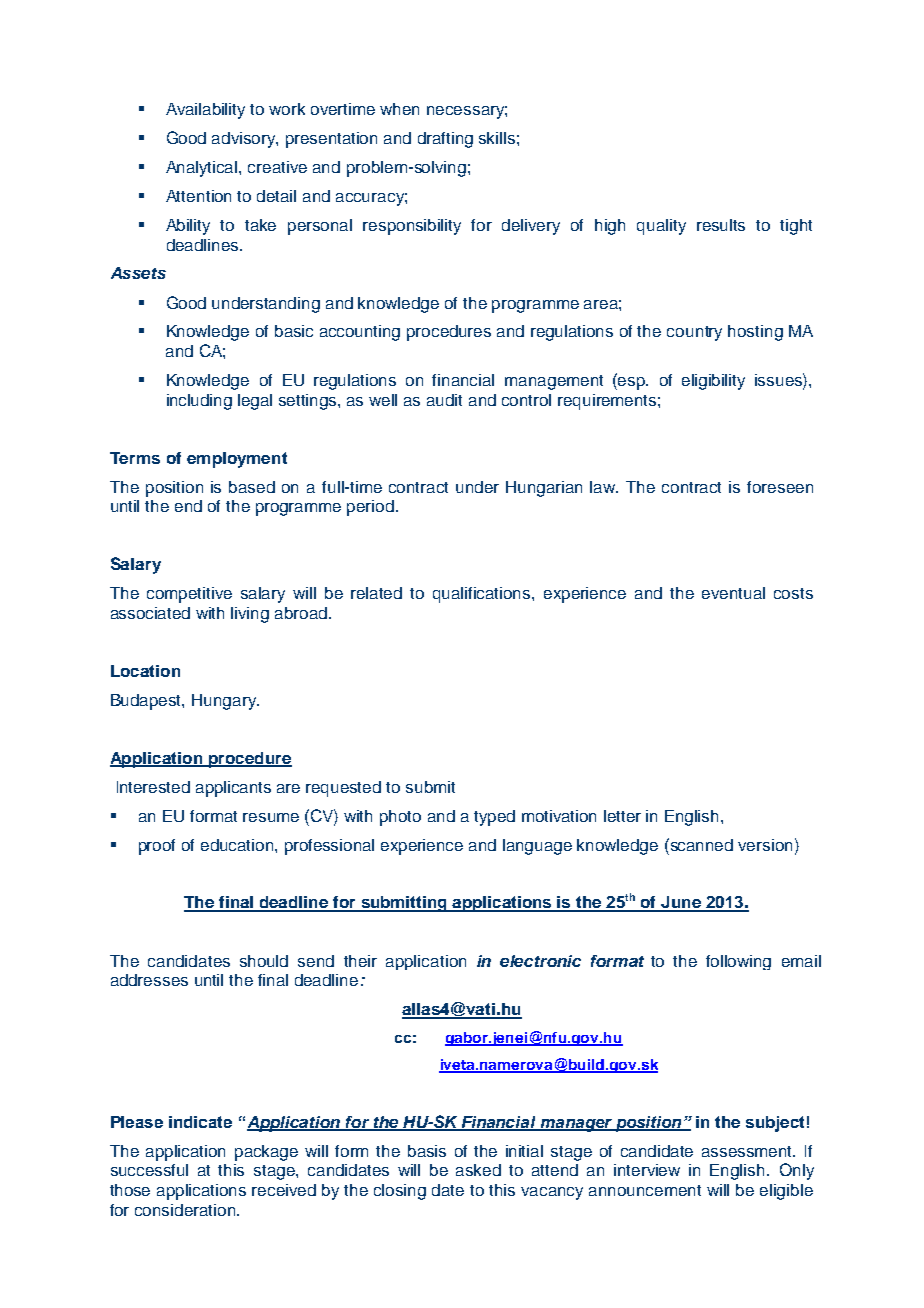 The width and height of the page is (924, 1308). Describe the element at coordinates (483, 595) in the page. I see `qualifications` at that location.
